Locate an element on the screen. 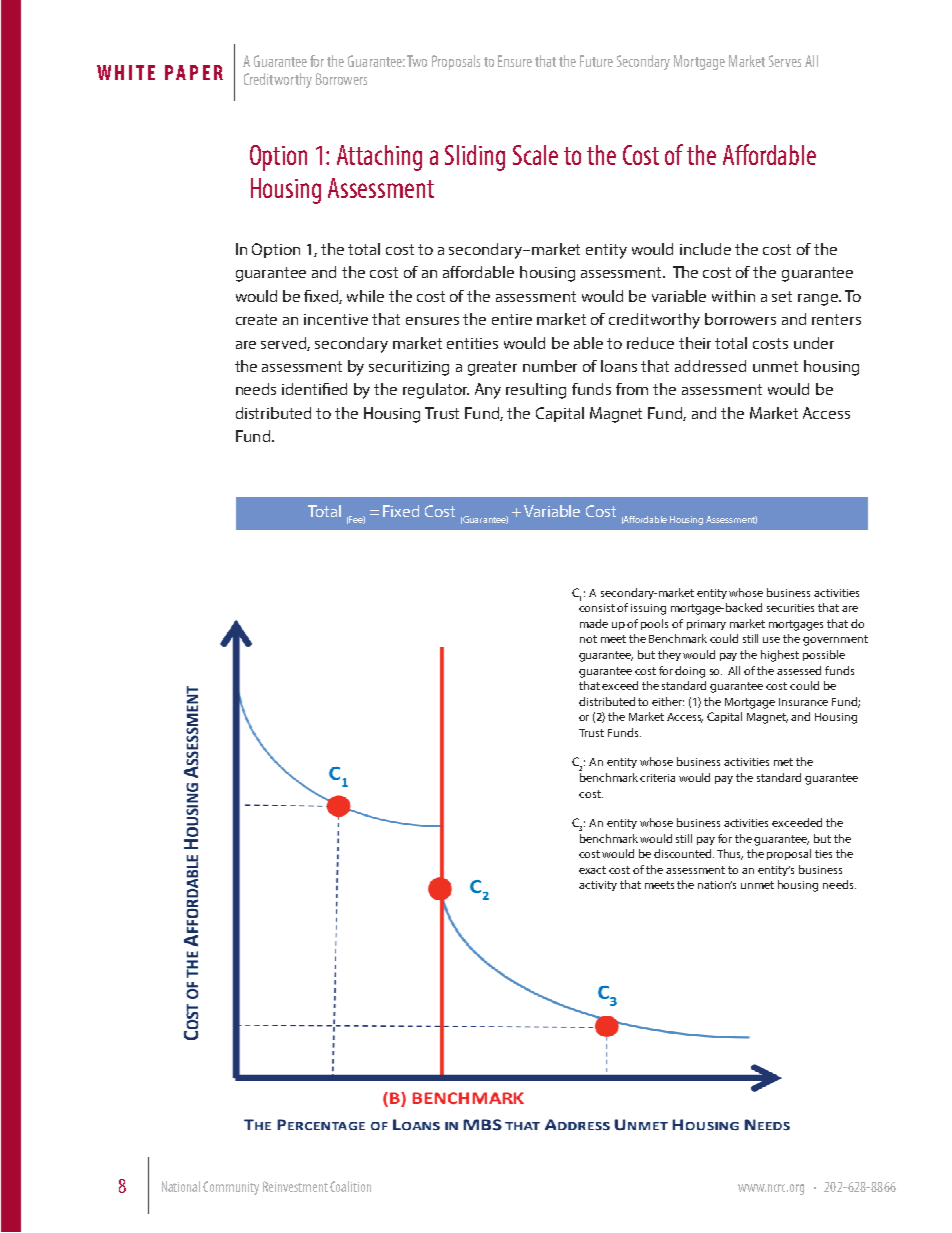 The image size is (952, 1233). exact is located at coordinates (592, 870).
